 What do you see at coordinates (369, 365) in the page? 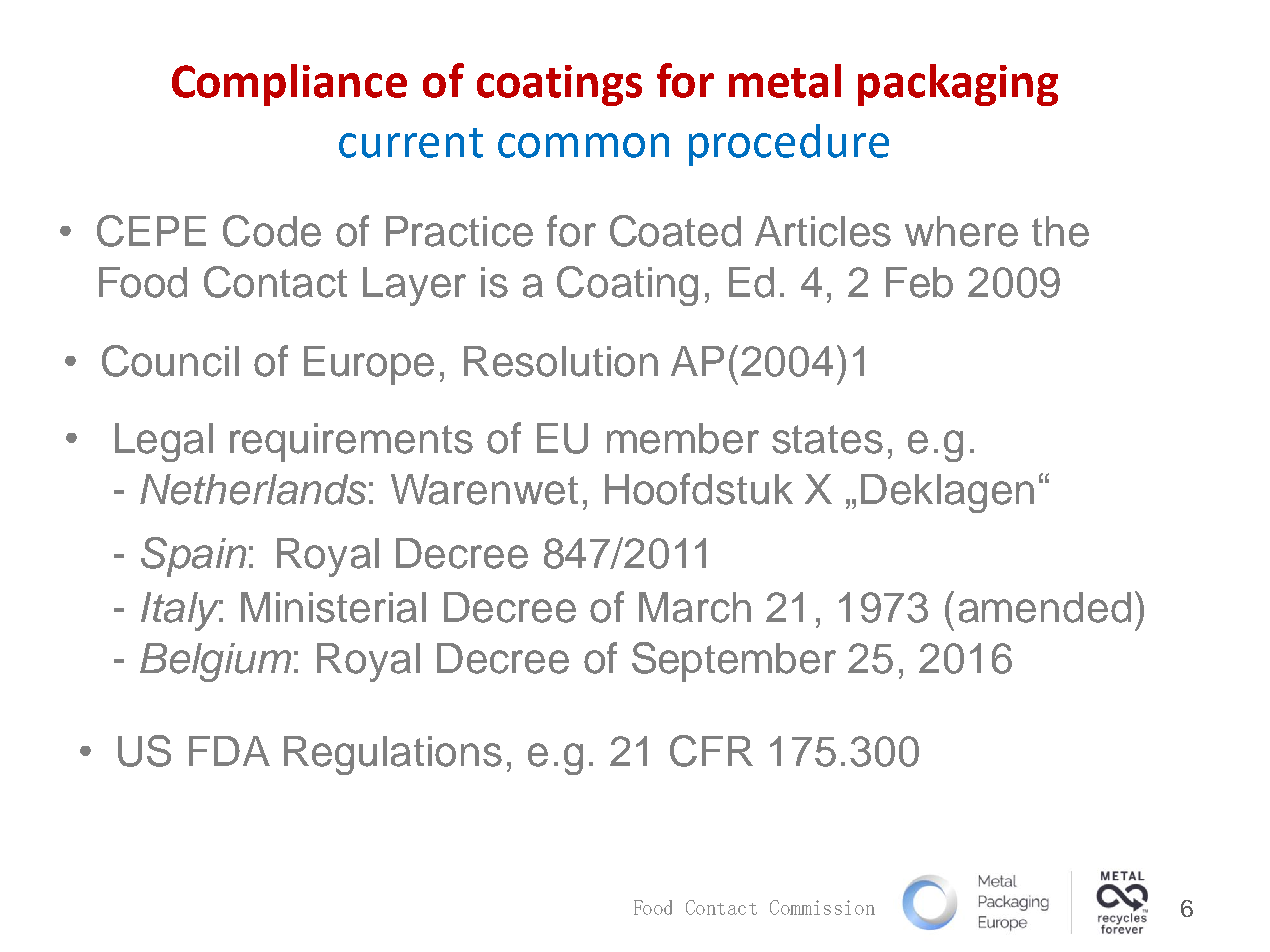
I see `Europe` at bounding box center [369, 365].
